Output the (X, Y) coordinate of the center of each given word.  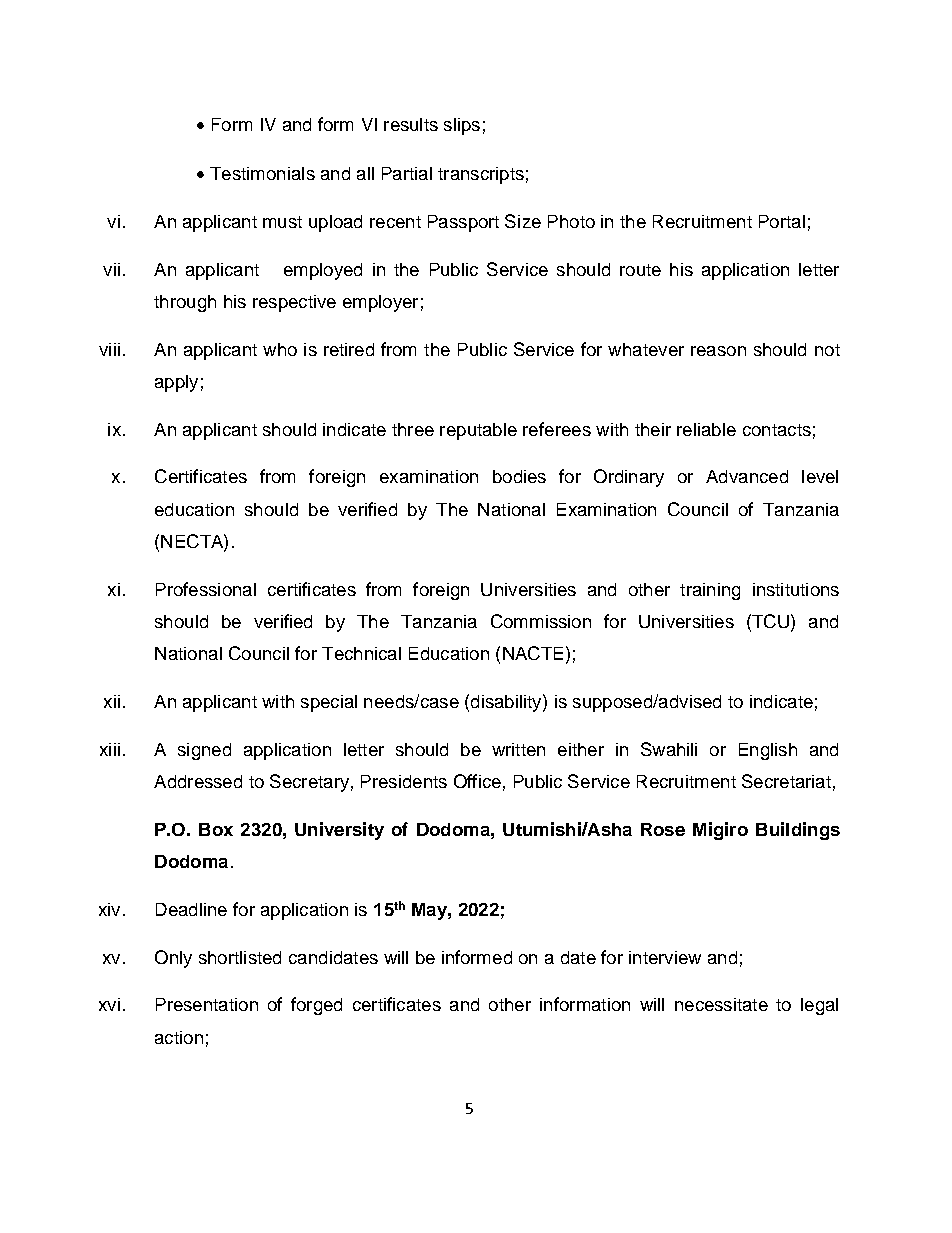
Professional (206, 589)
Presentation (207, 1004)
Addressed (198, 781)
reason (718, 351)
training (710, 591)
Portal (782, 221)
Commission (541, 621)
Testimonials (262, 173)
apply (176, 383)
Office (477, 781)
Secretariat (786, 781)
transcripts (481, 175)
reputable (478, 431)
